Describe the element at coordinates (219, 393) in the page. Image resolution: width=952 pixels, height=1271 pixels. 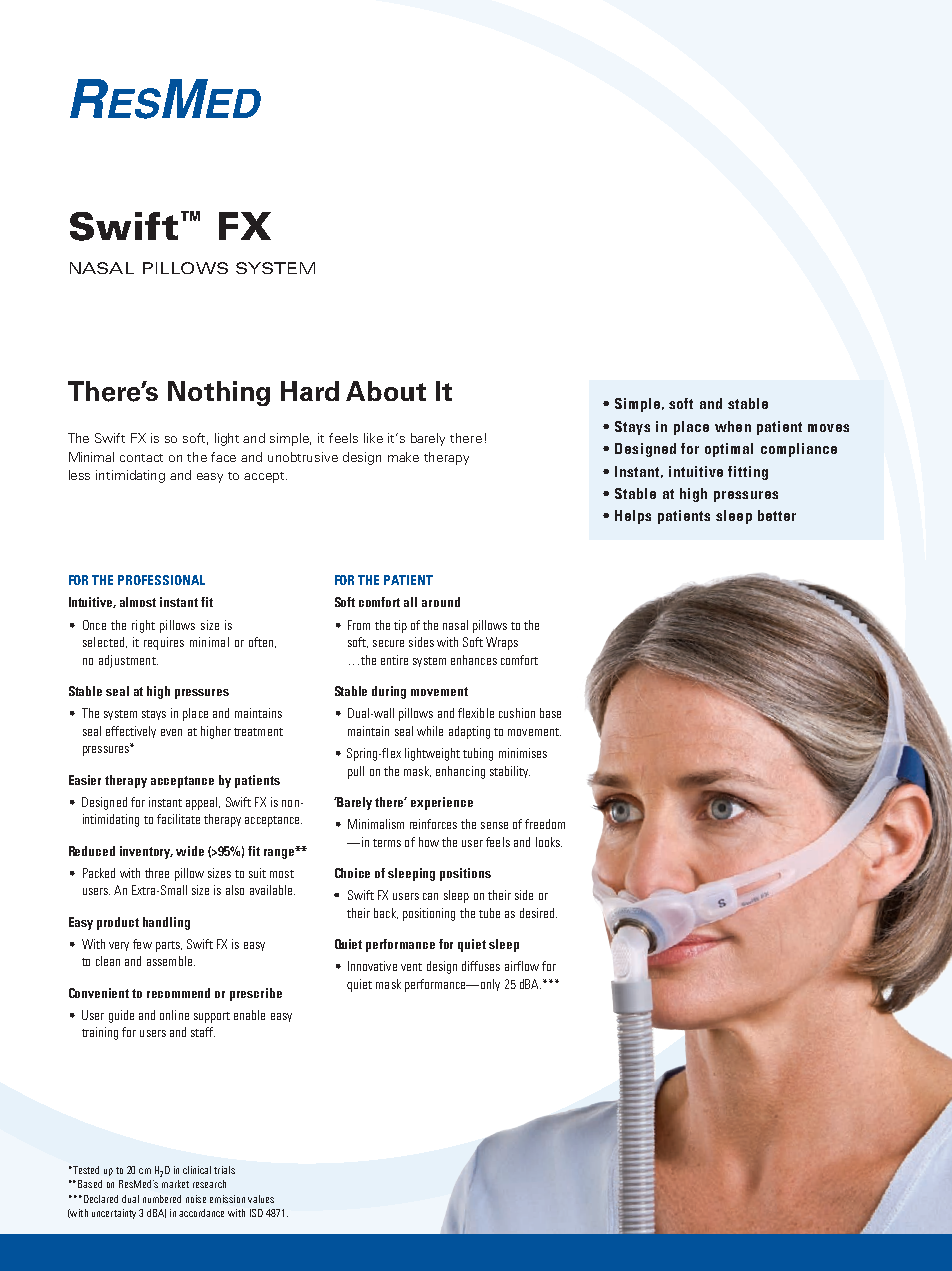
I see `Nothing` at that location.
